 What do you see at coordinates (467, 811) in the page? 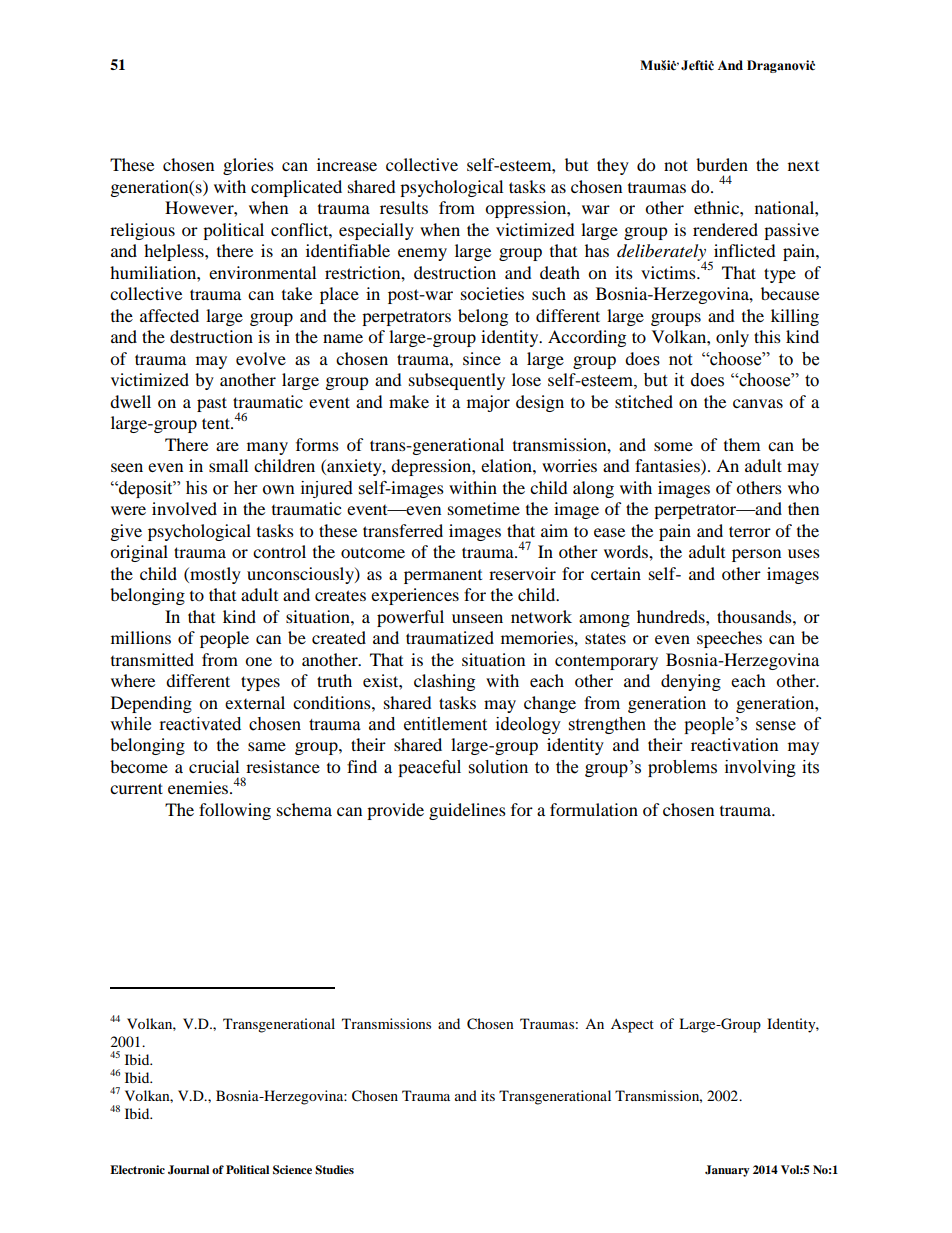
I see `guidelines` at bounding box center [467, 811].
